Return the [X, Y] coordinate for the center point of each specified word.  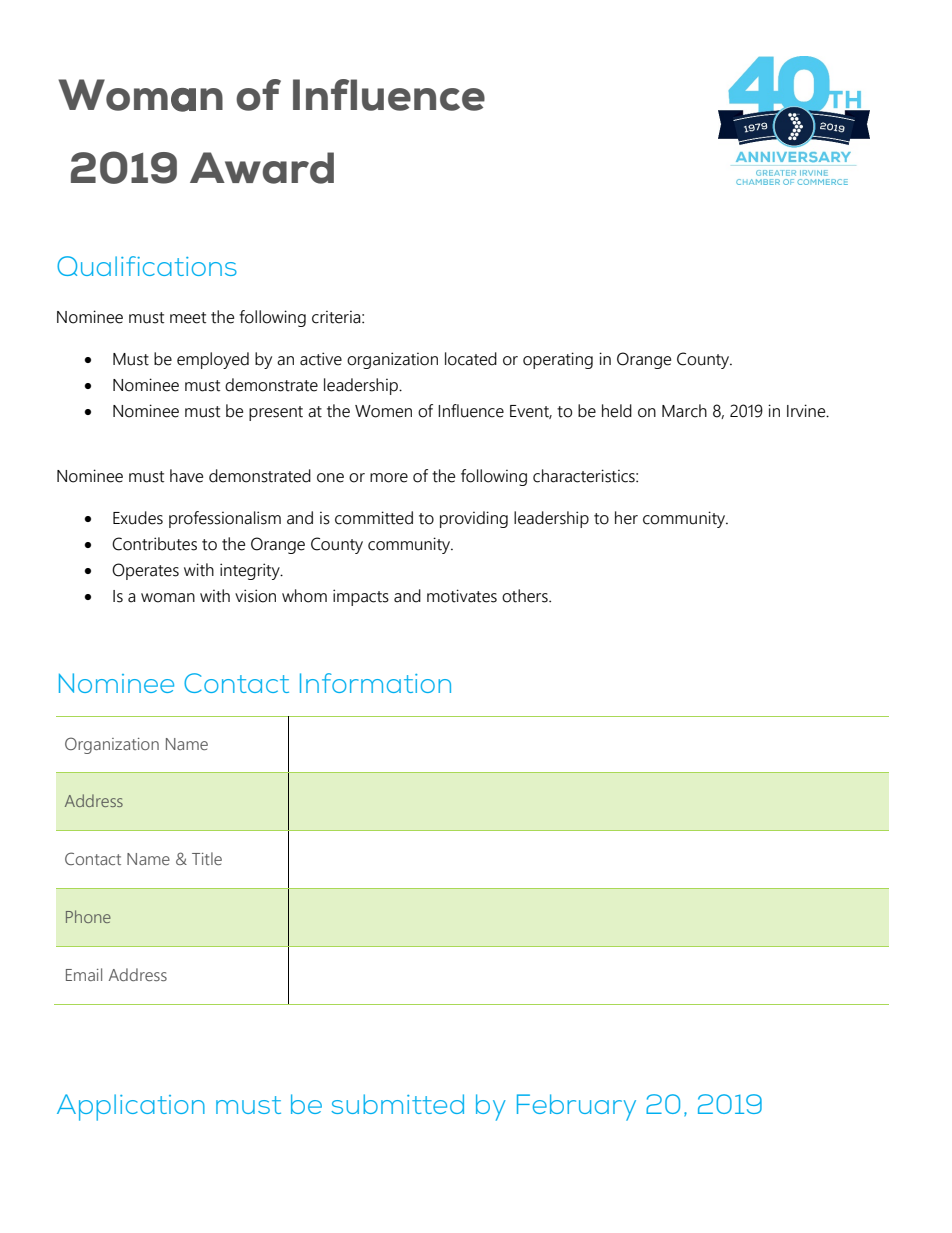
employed [213, 360]
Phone [88, 916]
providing [474, 519]
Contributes [154, 544]
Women [383, 411]
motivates [462, 596]
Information [375, 683]
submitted [398, 1104]
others [526, 596]
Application [131, 1107]
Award [262, 168]
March [684, 411]
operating [558, 360]
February [576, 1107]
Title [207, 858]
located [471, 359]
